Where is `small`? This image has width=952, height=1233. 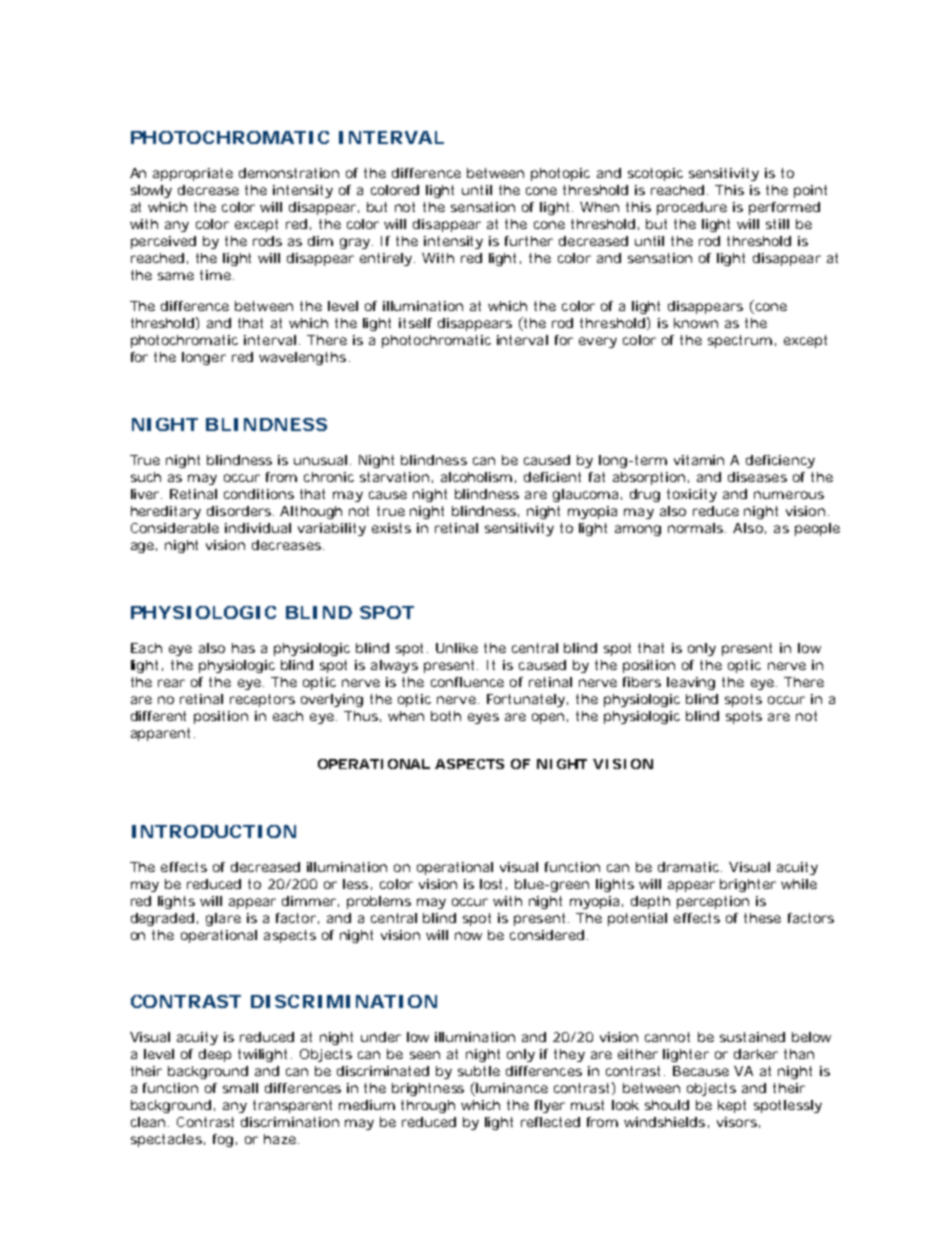
small is located at coordinates (240, 1088).
